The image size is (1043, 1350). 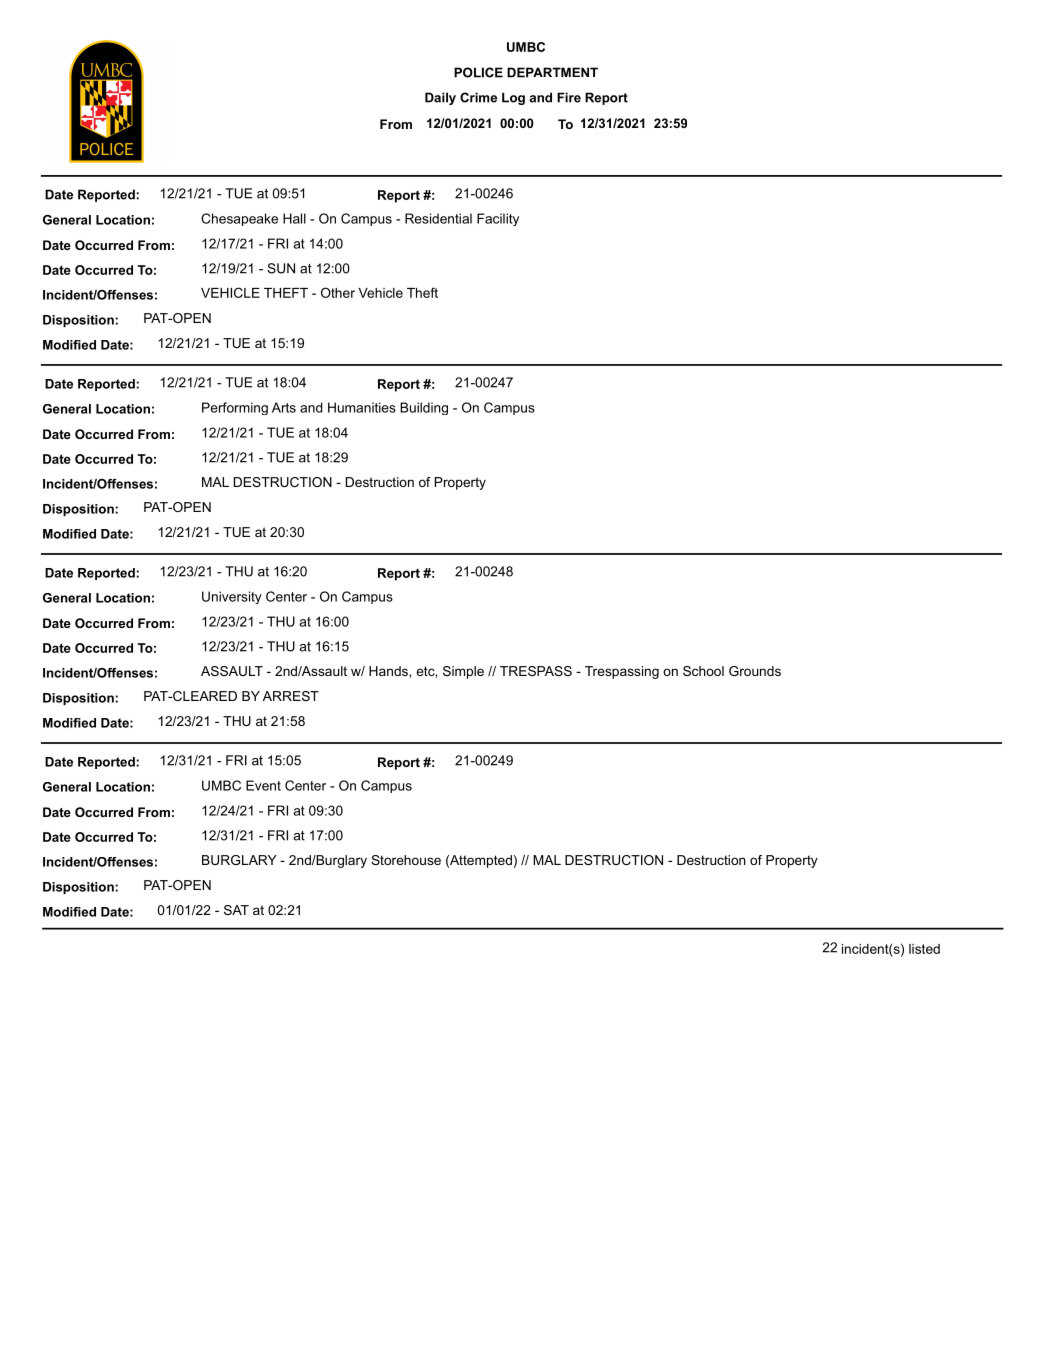 I want to click on Simple, so click(x=463, y=672).
